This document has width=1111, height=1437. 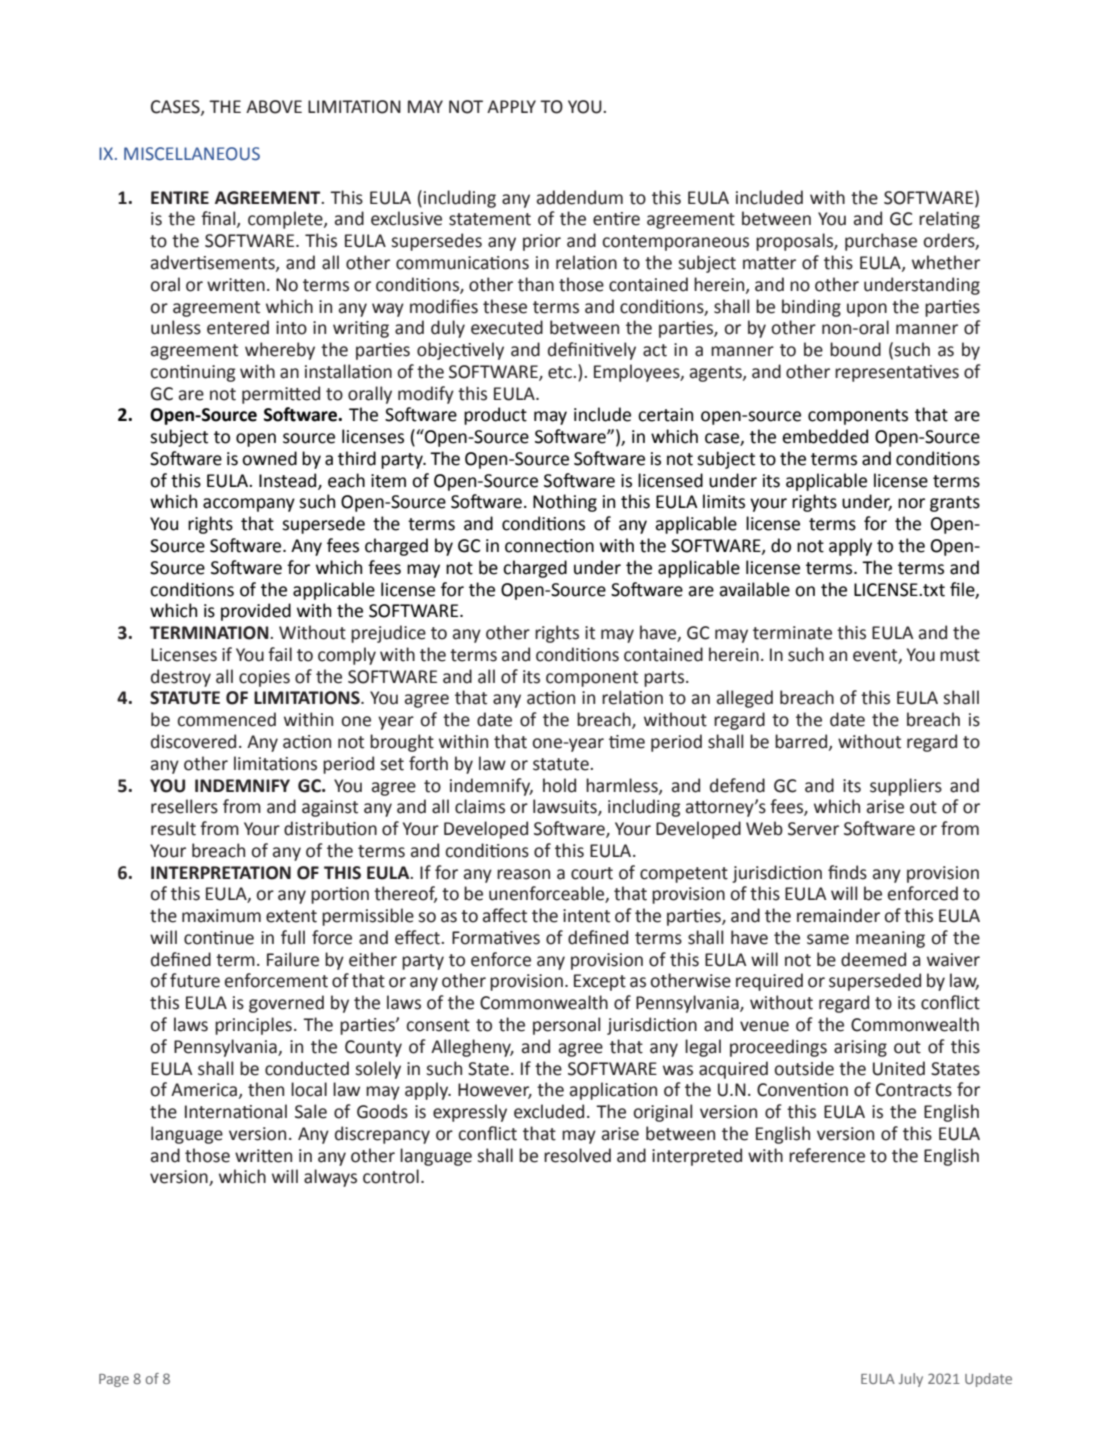 What do you see at coordinates (906, 787) in the document?
I see `suppliers` at bounding box center [906, 787].
